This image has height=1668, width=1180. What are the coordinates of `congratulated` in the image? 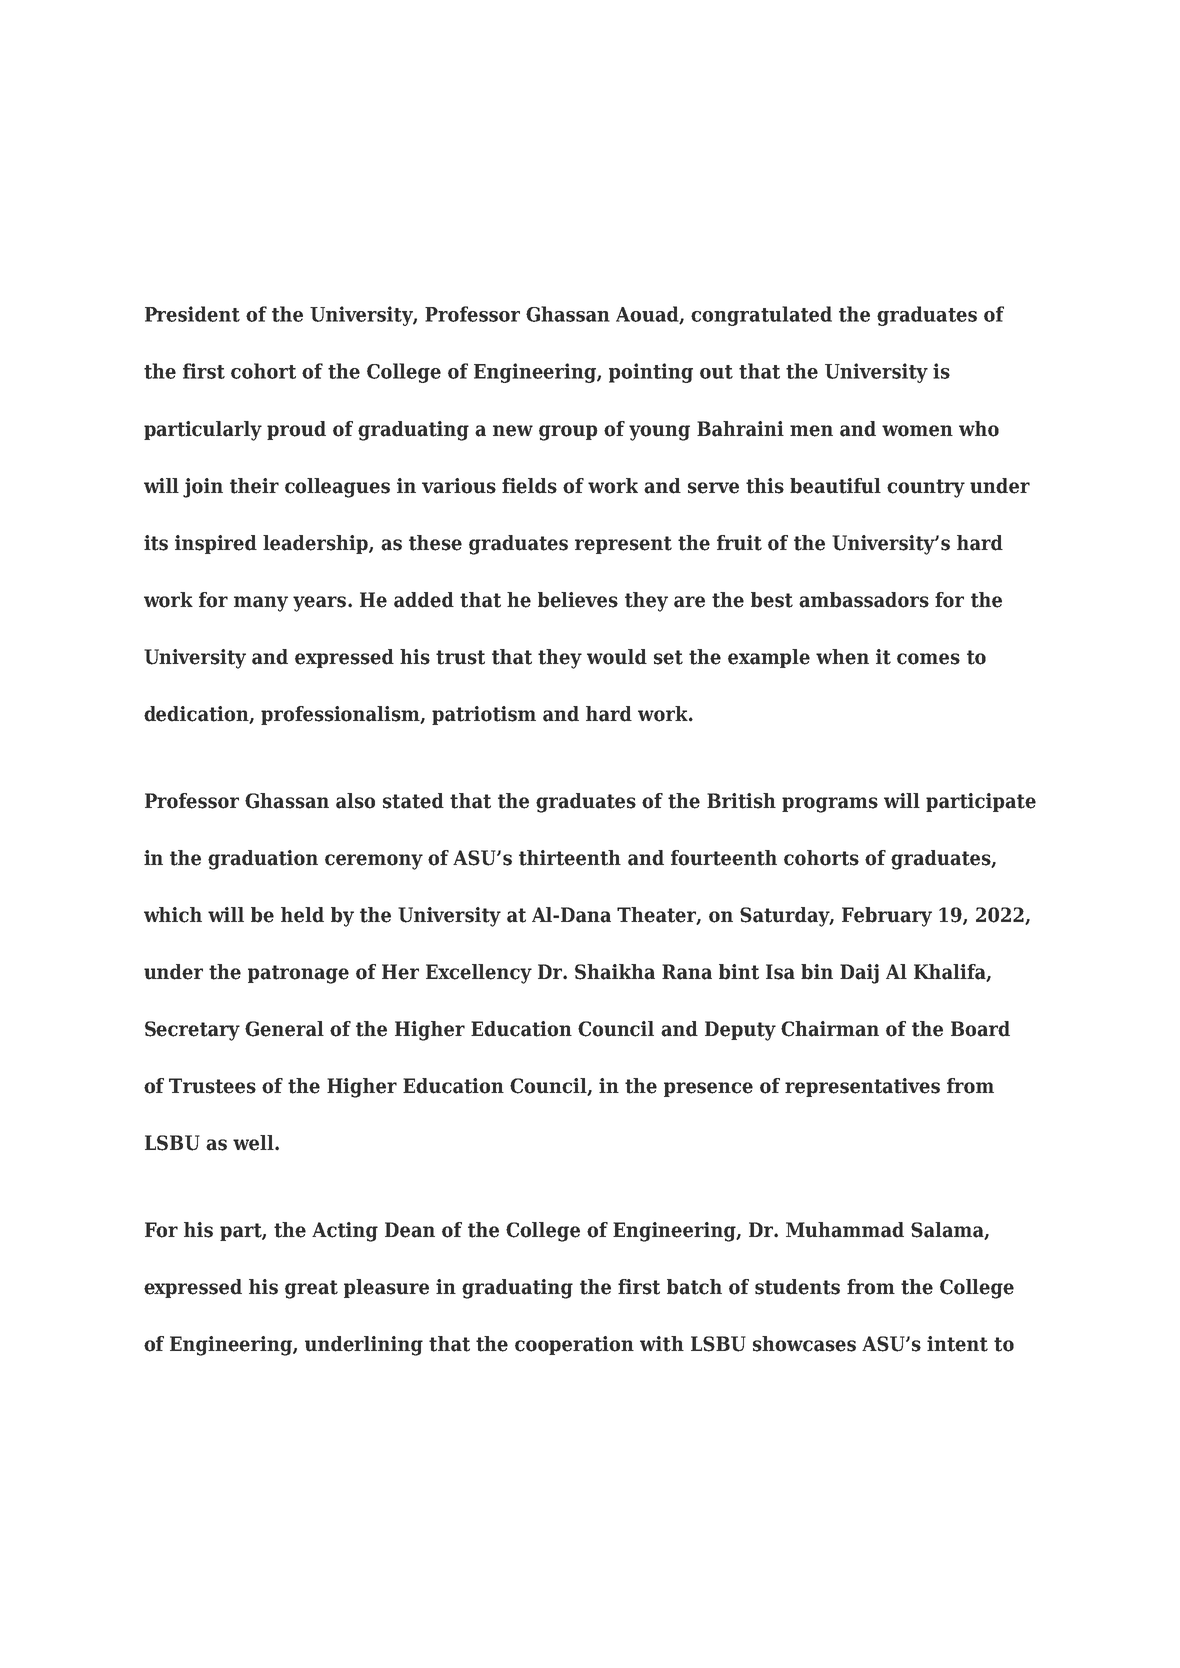 It's located at (761, 316).
